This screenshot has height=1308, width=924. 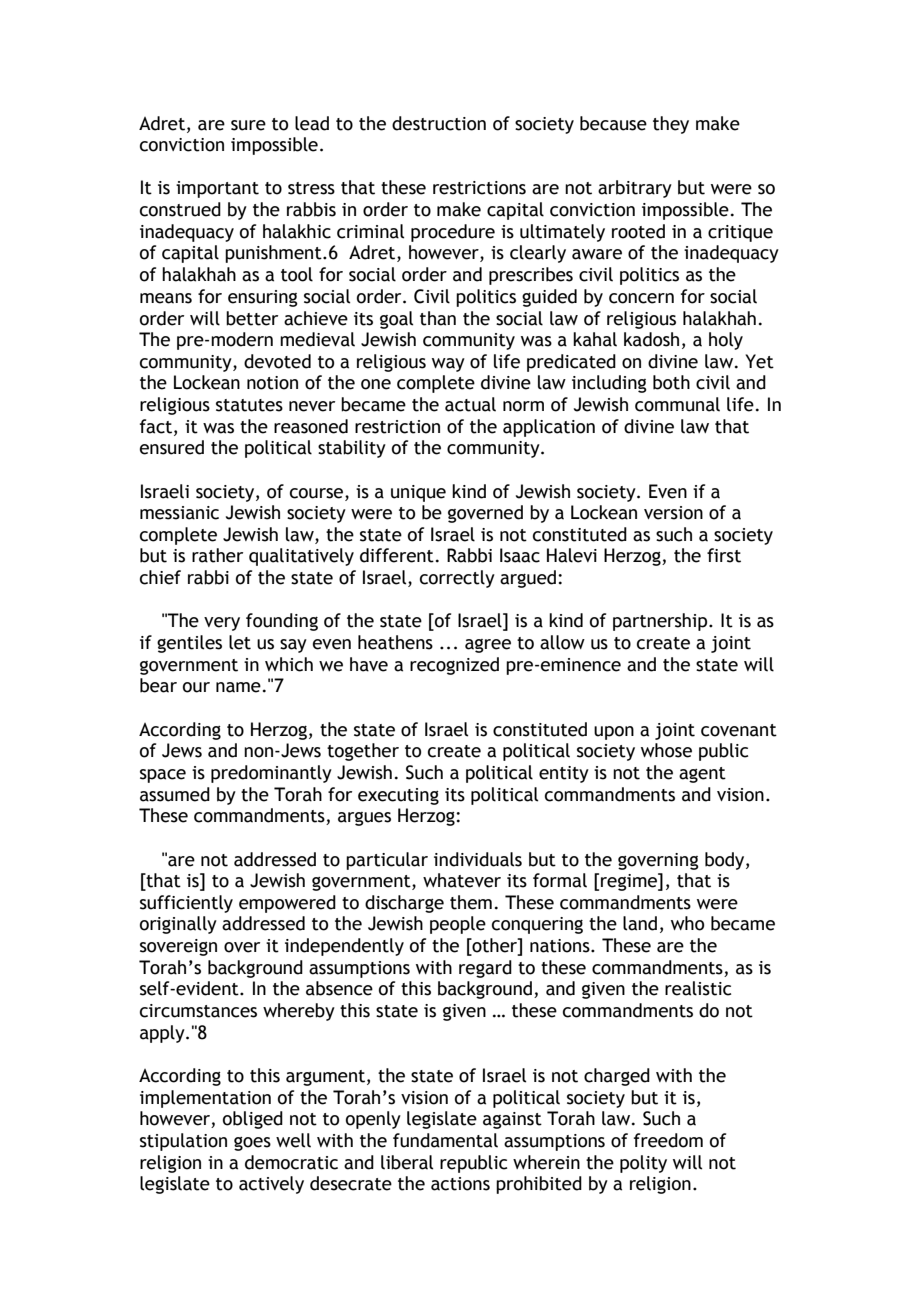 What do you see at coordinates (454, 666) in the screenshot?
I see `recognized` at bounding box center [454, 666].
